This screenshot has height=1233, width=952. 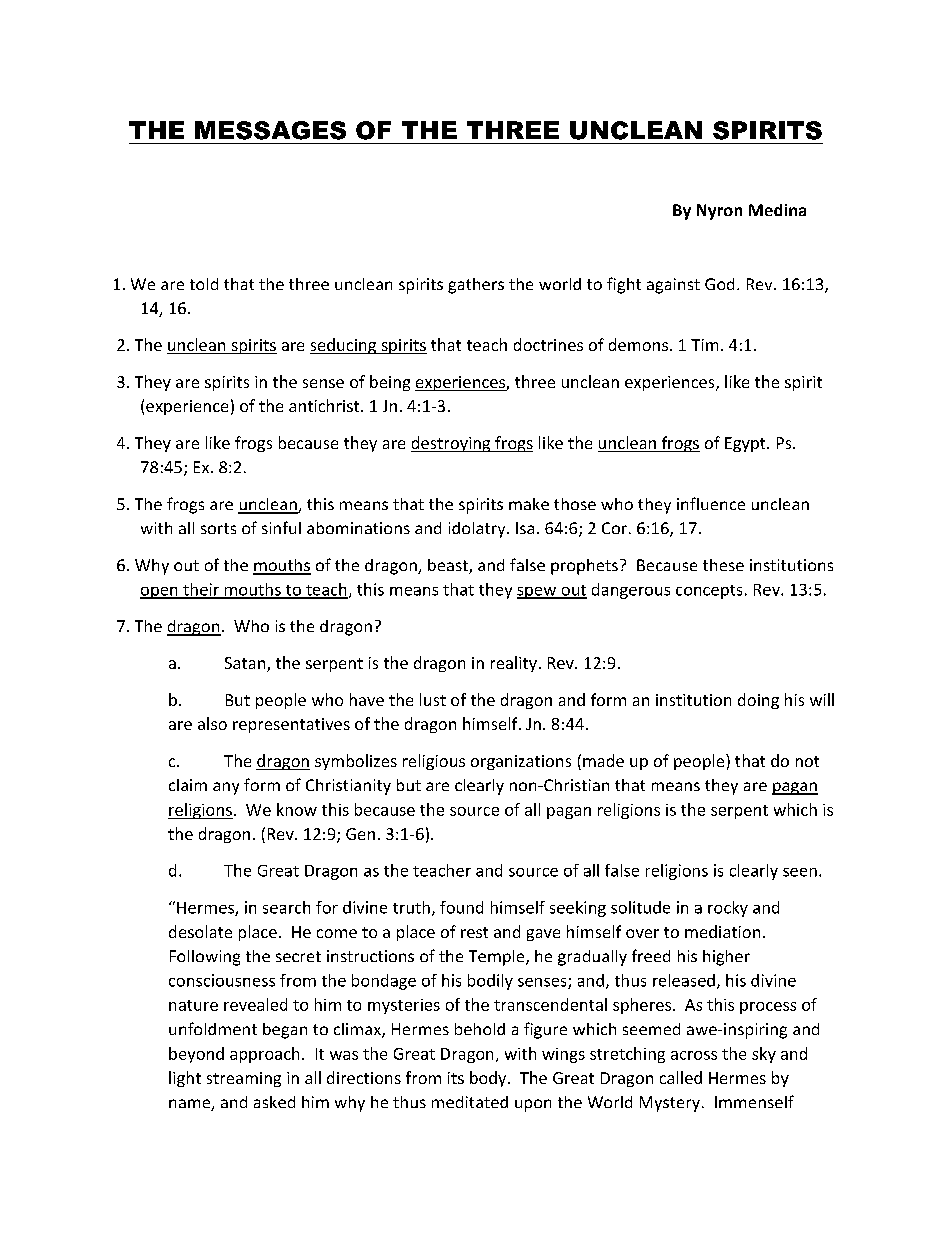 I want to click on streaming, so click(x=244, y=1079).
